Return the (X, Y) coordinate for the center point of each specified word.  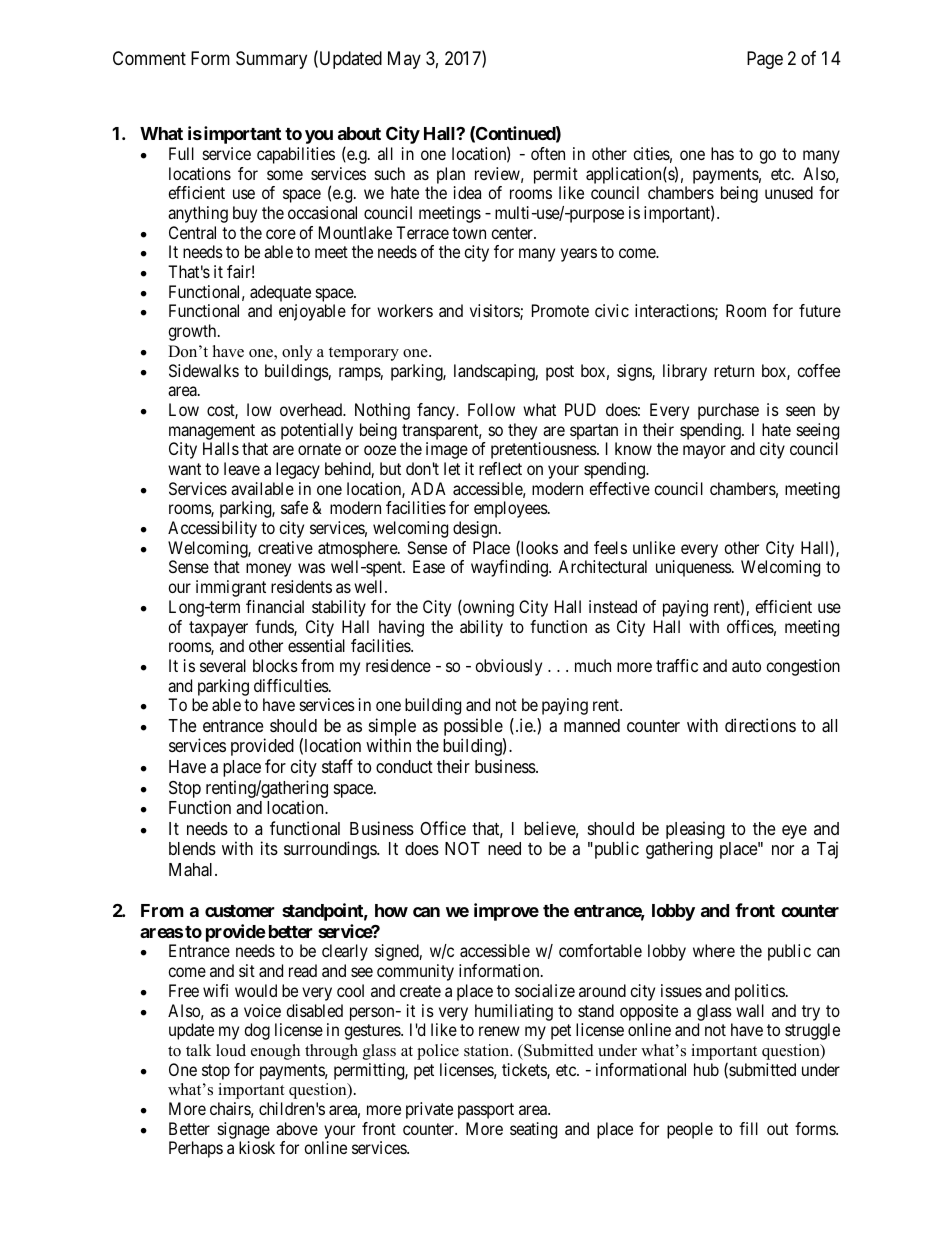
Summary (271, 60)
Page (765, 60)
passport (486, 1111)
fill (748, 1128)
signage (244, 1130)
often (548, 153)
